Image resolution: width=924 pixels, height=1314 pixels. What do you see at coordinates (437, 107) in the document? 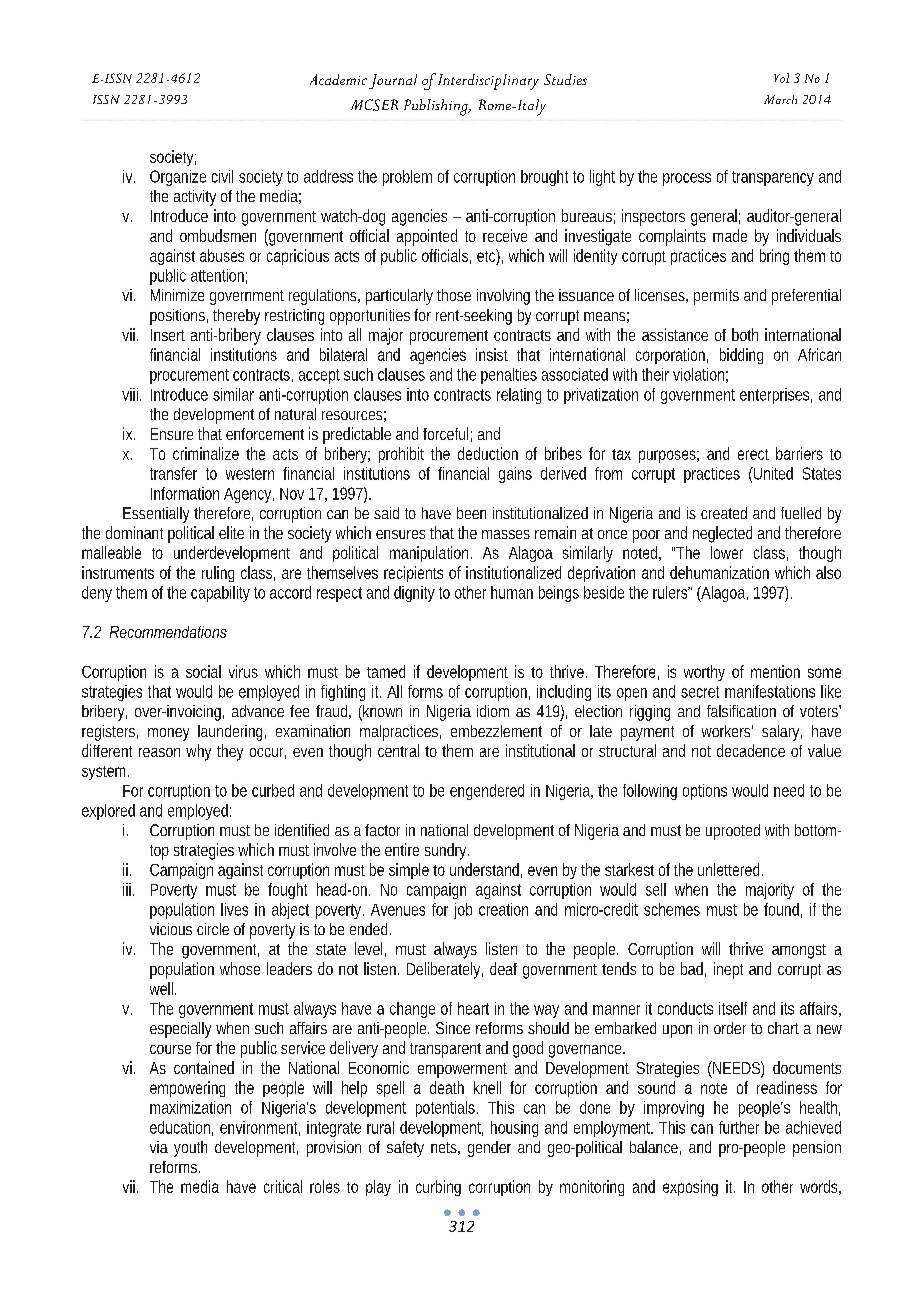
I see `Publishing` at bounding box center [437, 107].
